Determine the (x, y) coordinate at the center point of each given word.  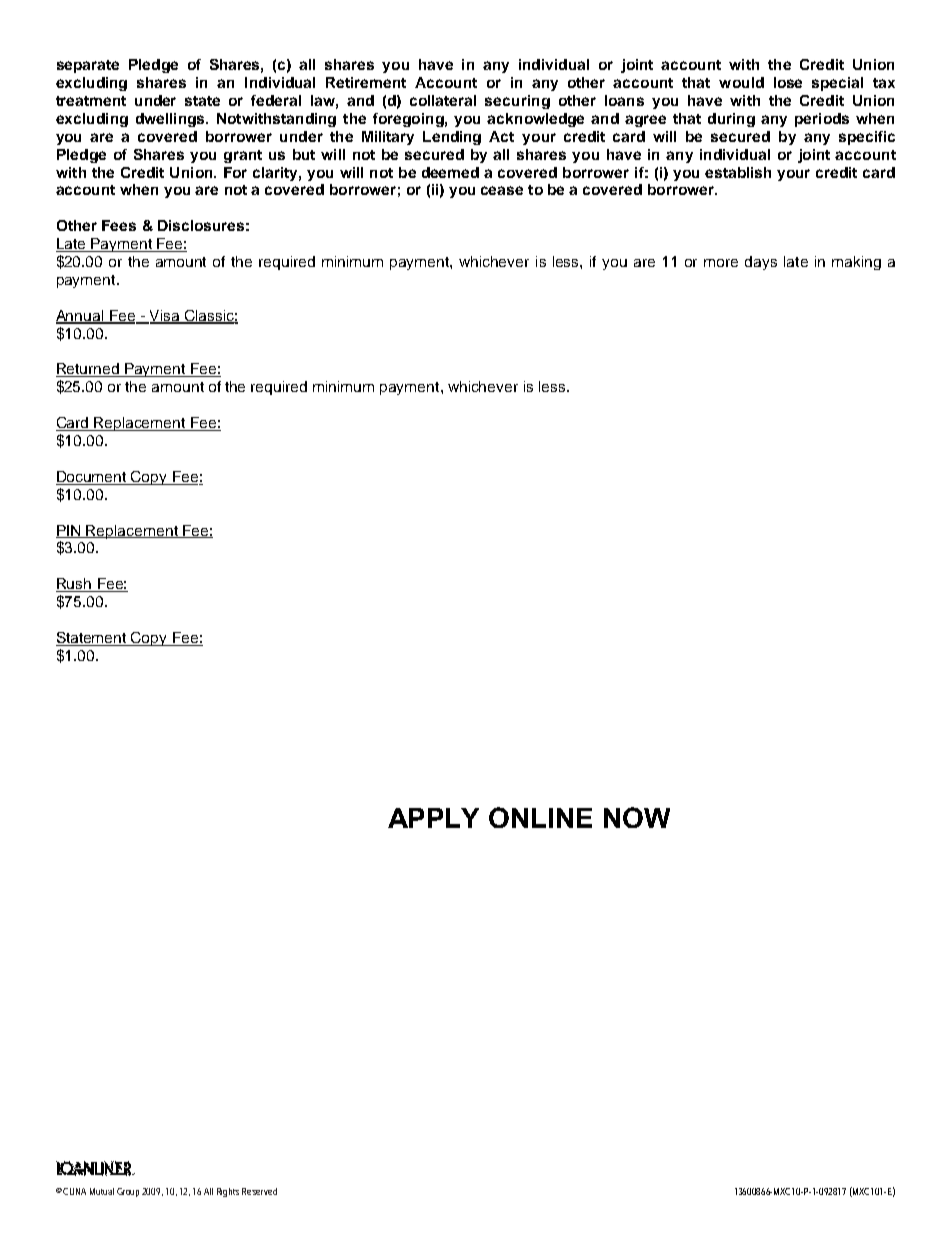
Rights (228, 1192)
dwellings (171, 120)
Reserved (259, 1191)
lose (788, 82)
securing (517, 102)
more (721, 263)
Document (92, 478)
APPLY (433, 818)
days (761, 263)
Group (128, 1192)
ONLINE (540, 817)
